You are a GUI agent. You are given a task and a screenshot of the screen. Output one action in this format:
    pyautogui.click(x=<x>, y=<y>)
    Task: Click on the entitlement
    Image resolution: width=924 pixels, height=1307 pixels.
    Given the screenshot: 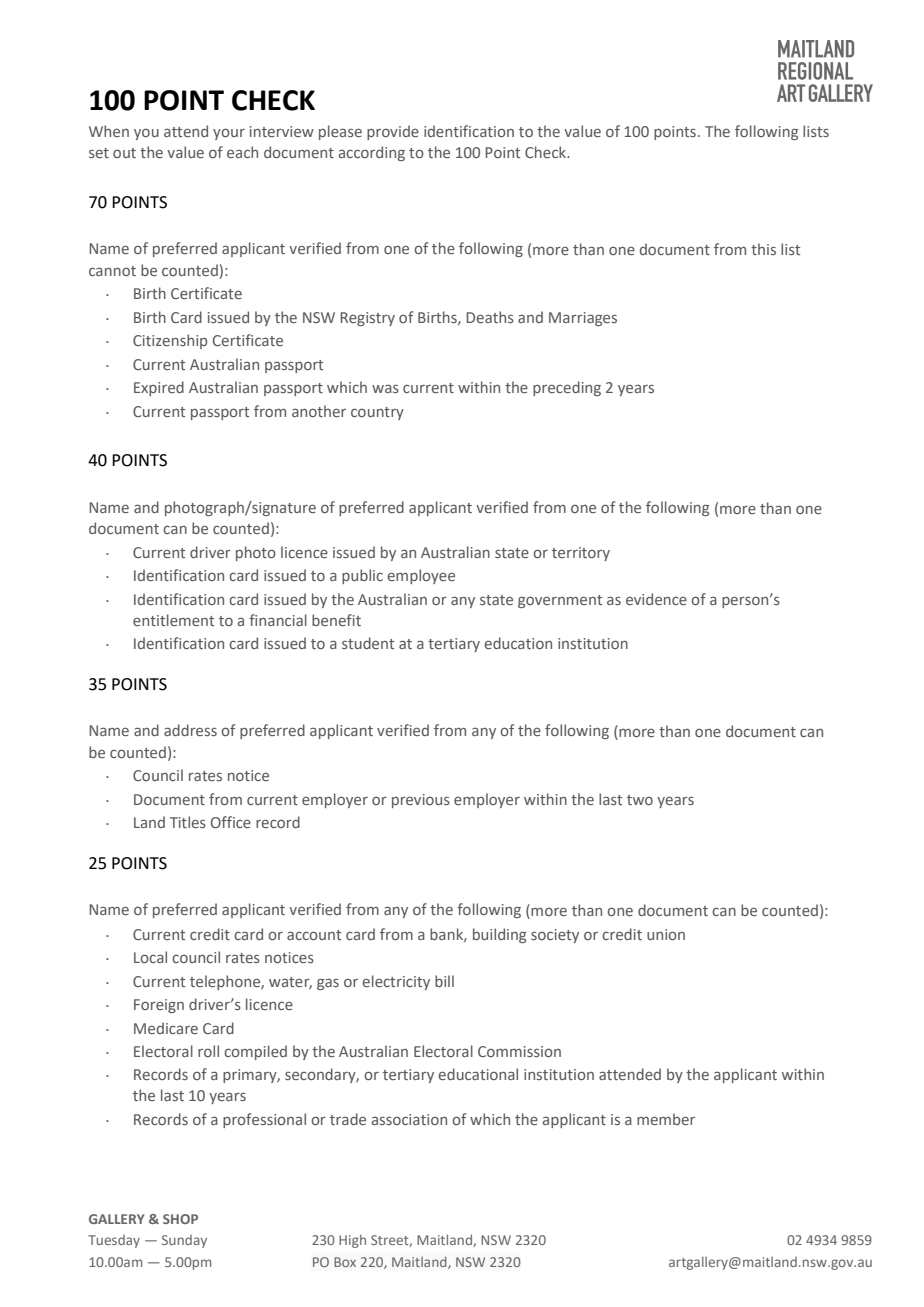 What is the action you would take?
    pyautogui.click(x=173, y=620)
